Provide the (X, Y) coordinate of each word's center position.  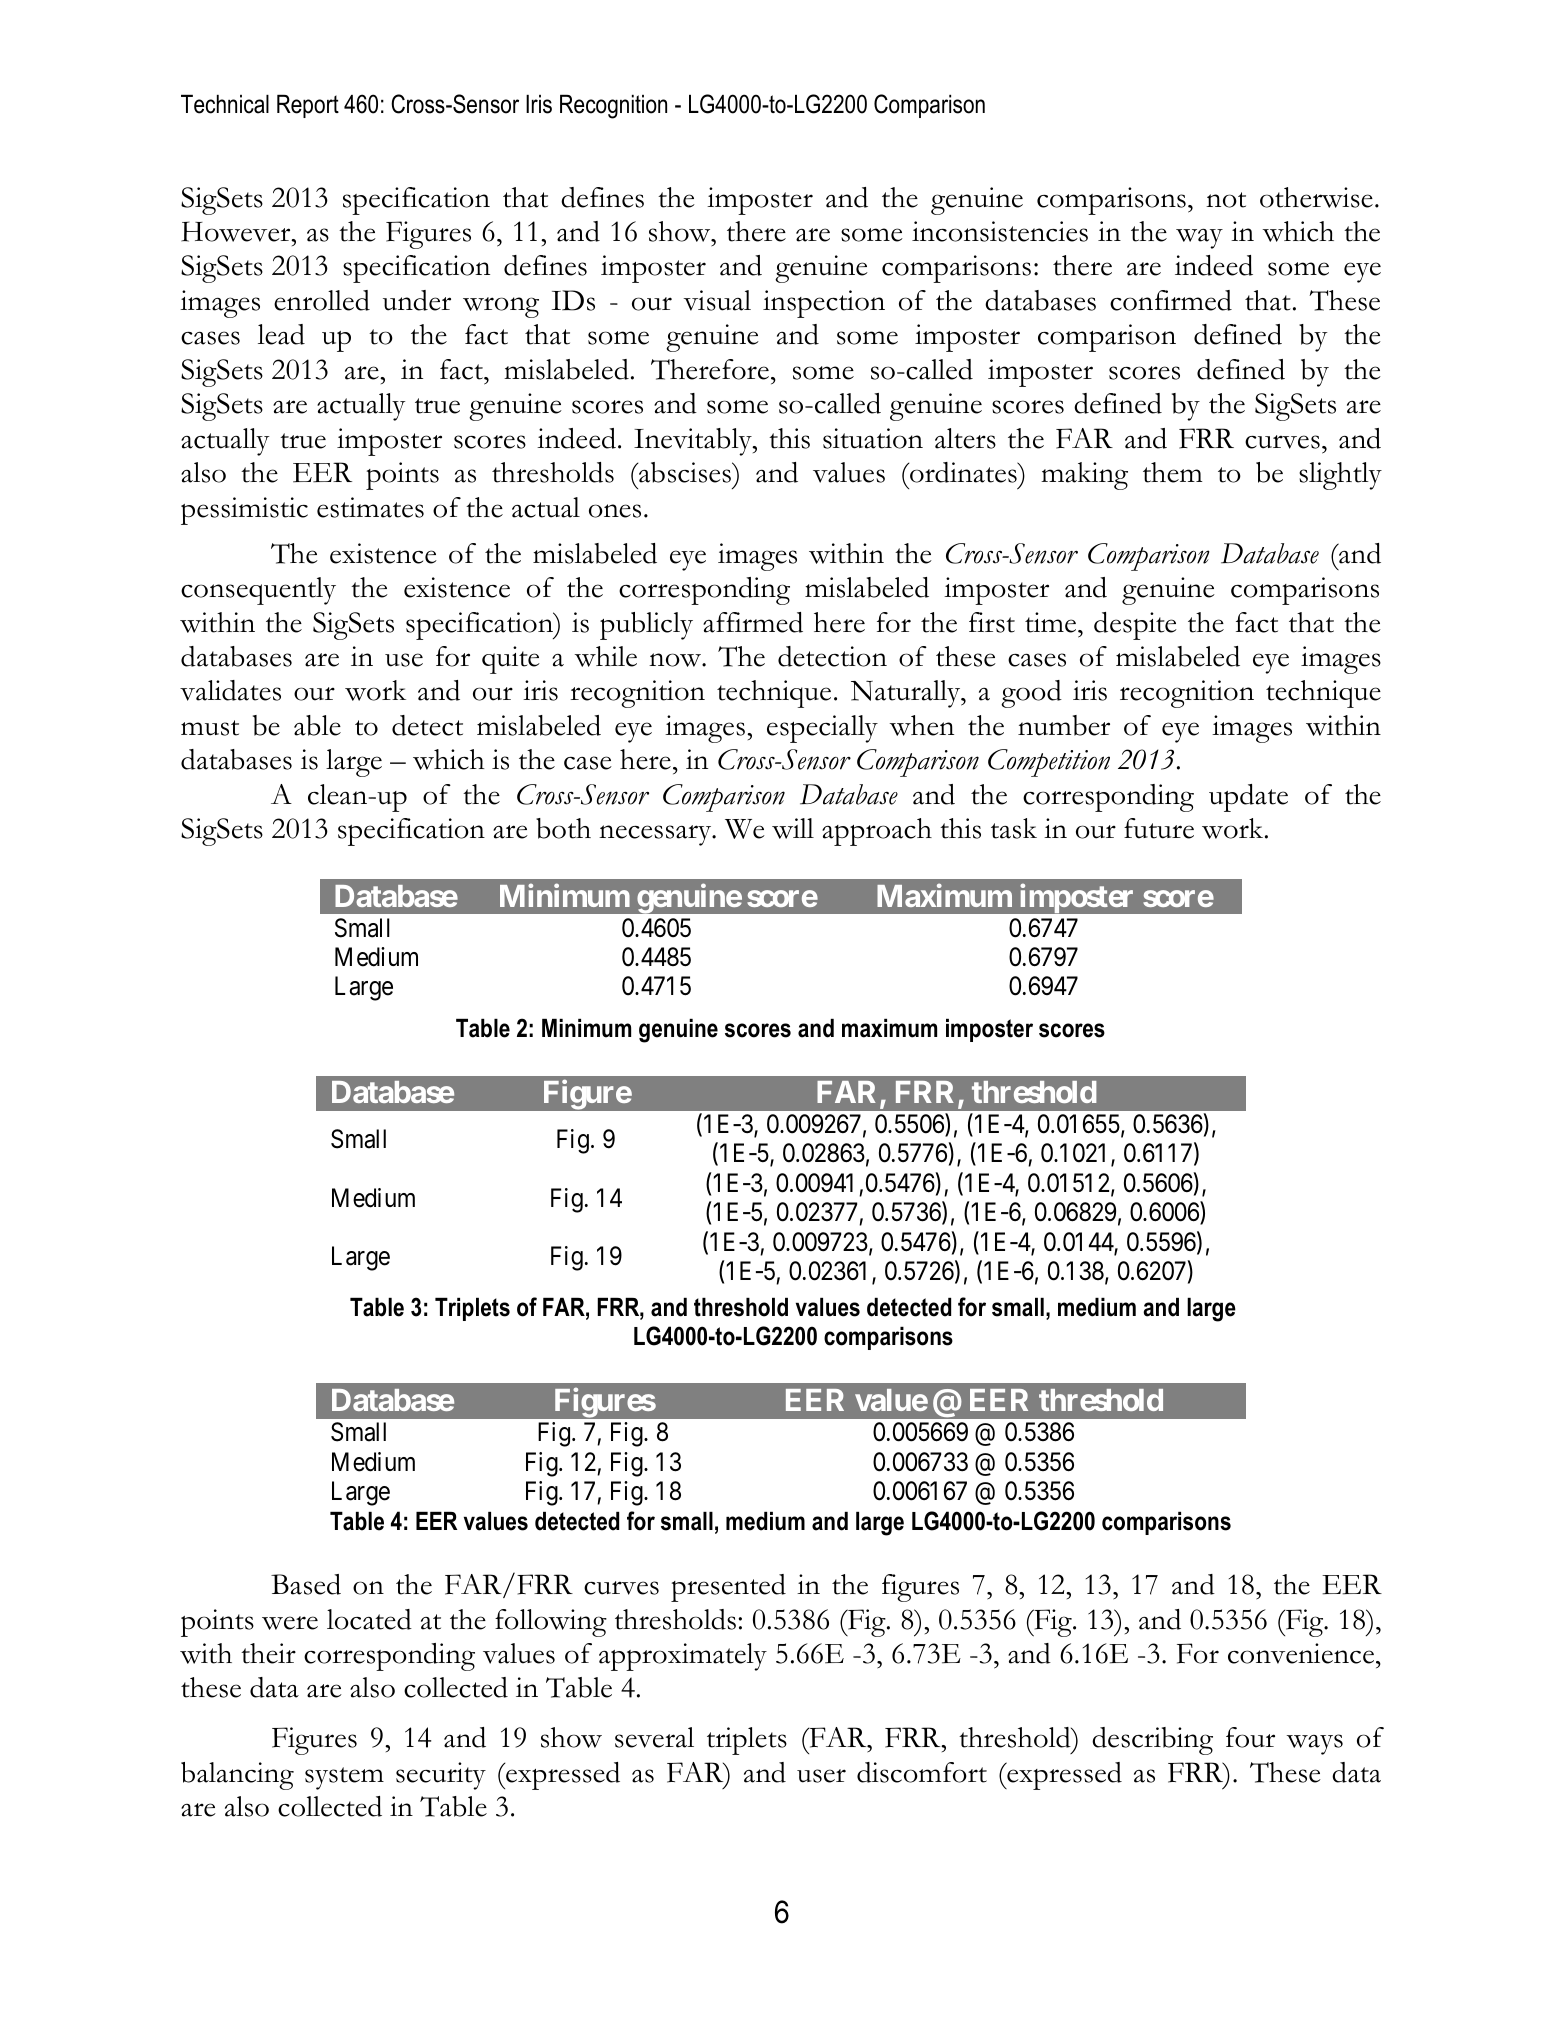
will (793, 828)
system (344, 1778)
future (1159, 828)
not (1226, 200)
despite (1135, 626)
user (821, 1776)
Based (306, 1584)
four (1250, 1737)
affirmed (753, 622)
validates (230, 690)
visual (717, 300)
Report (308, 106)
